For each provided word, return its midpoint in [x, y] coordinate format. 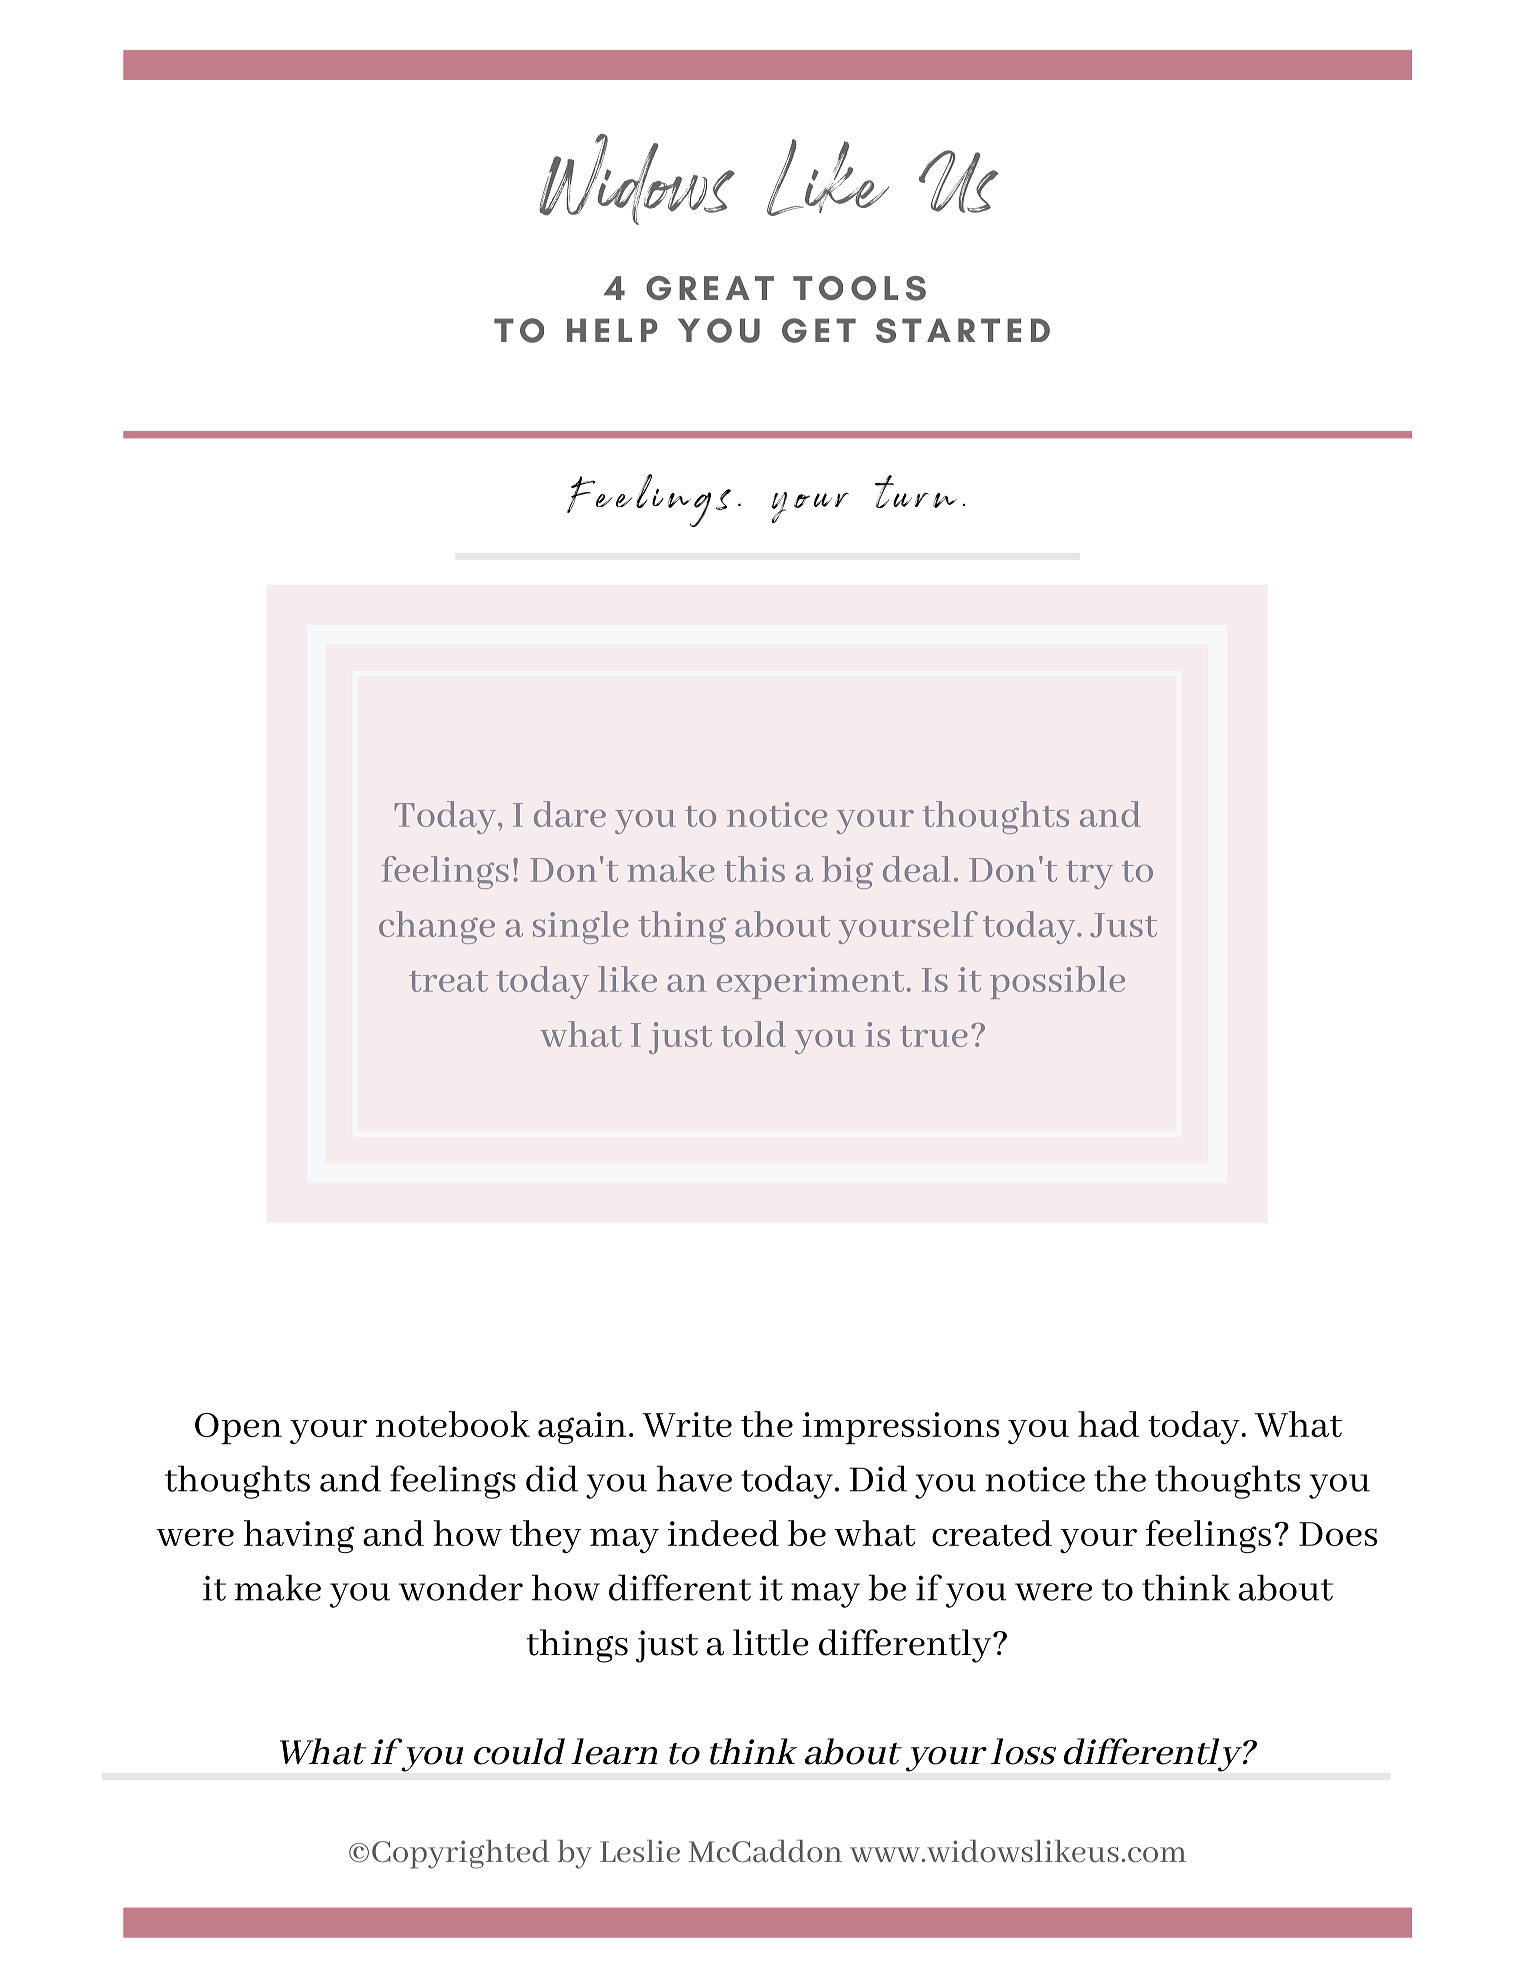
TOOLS [859, 288]
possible [1057, 982]
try [1089, 875]
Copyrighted [460, 1854]
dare [570, 814]
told [753, 1034]
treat [448, 981]
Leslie [640, 1851]
